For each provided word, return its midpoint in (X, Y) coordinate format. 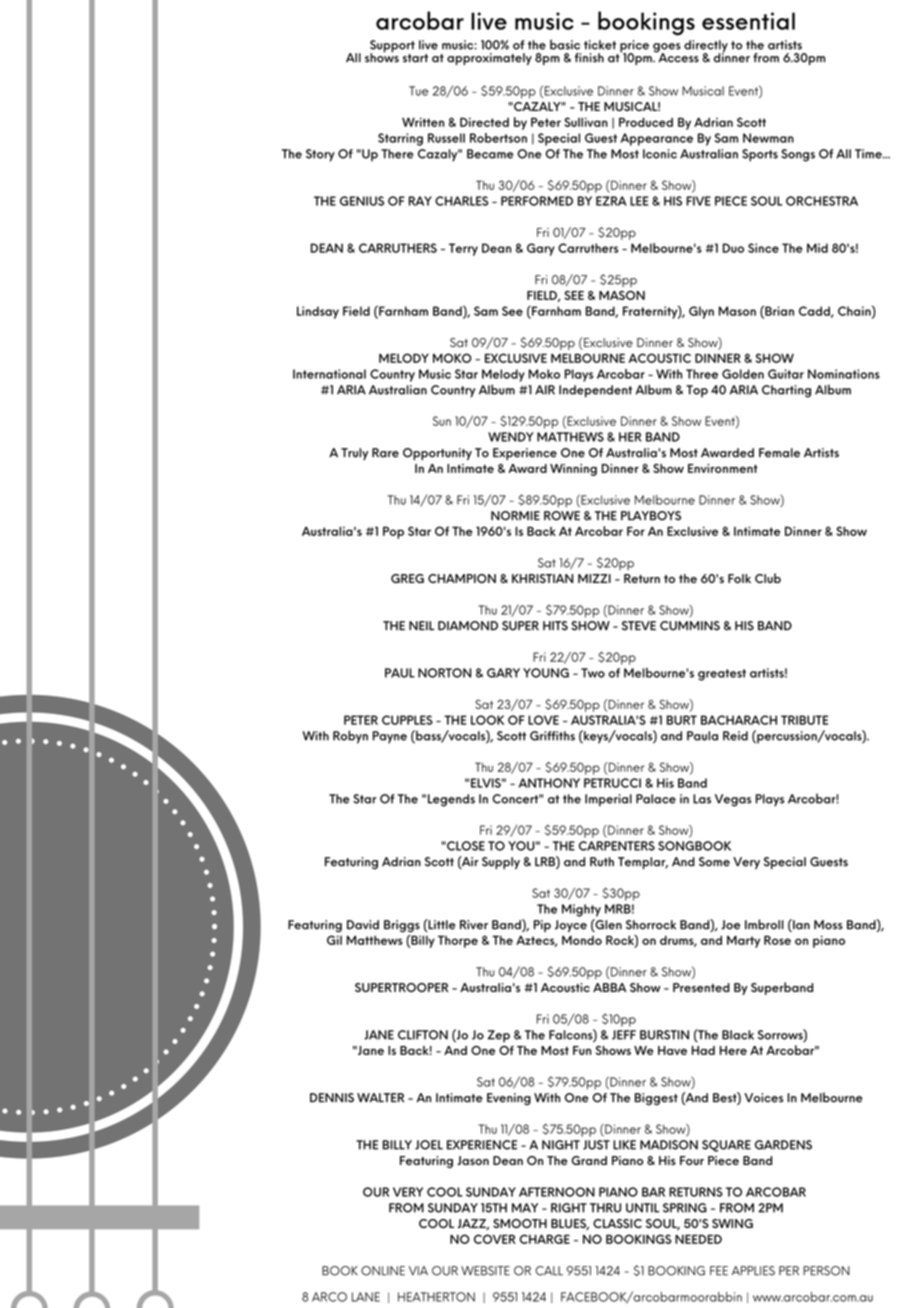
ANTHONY (549, 783)
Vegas (733, 800)
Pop (393, 532)
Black (738, 1035)
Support (392, 47)
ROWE (562, 516)
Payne (390, 737)
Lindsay (318, 312)
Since (763, 248)
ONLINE (383, 1271)
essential (748, 21)
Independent (595, 391)
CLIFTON (423, 1035)
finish (589, 58)
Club (768, 578)
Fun (582, 1050)
